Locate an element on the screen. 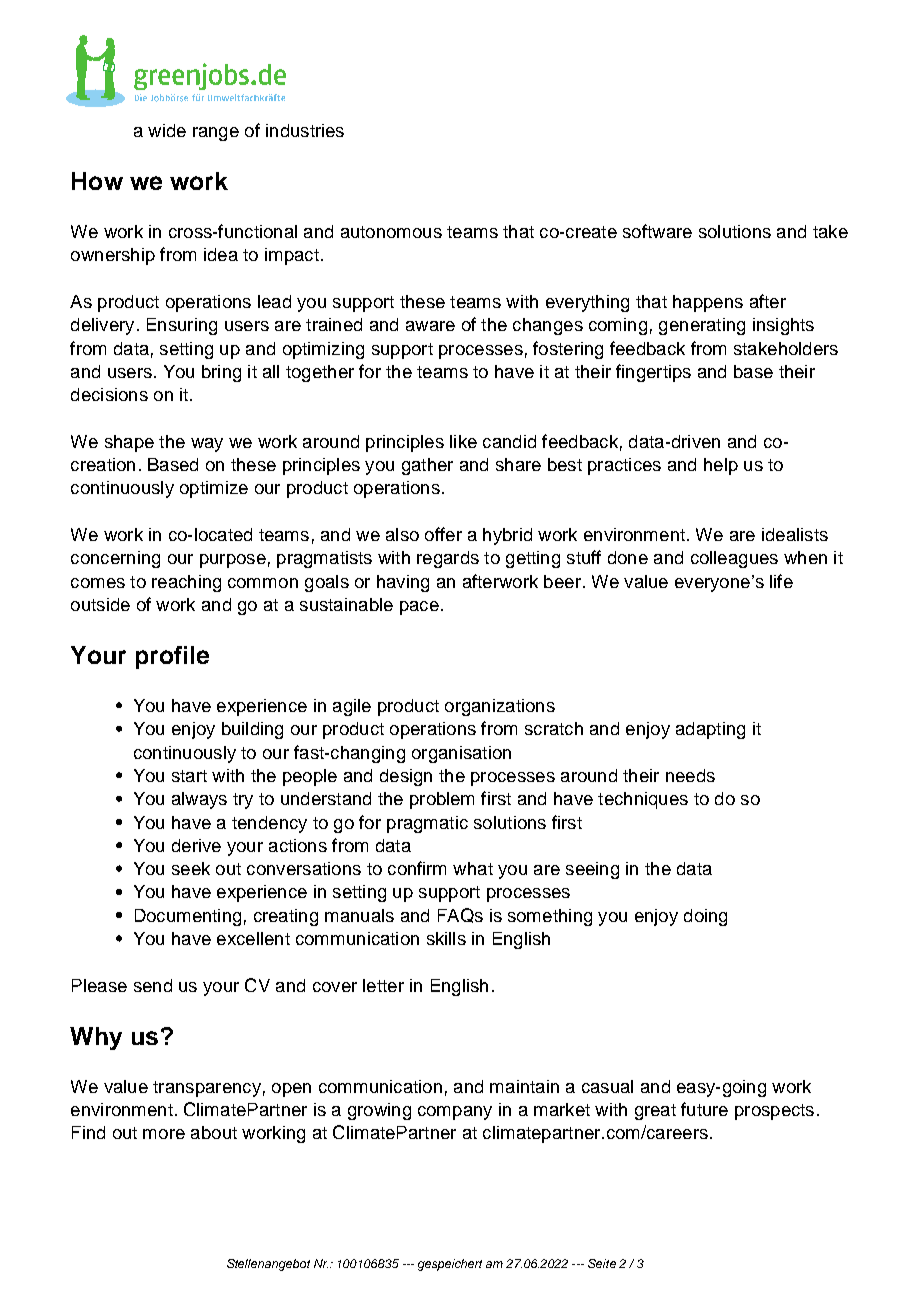 The image size is (924, 1308). doing is located at coordinates (705, 917).
